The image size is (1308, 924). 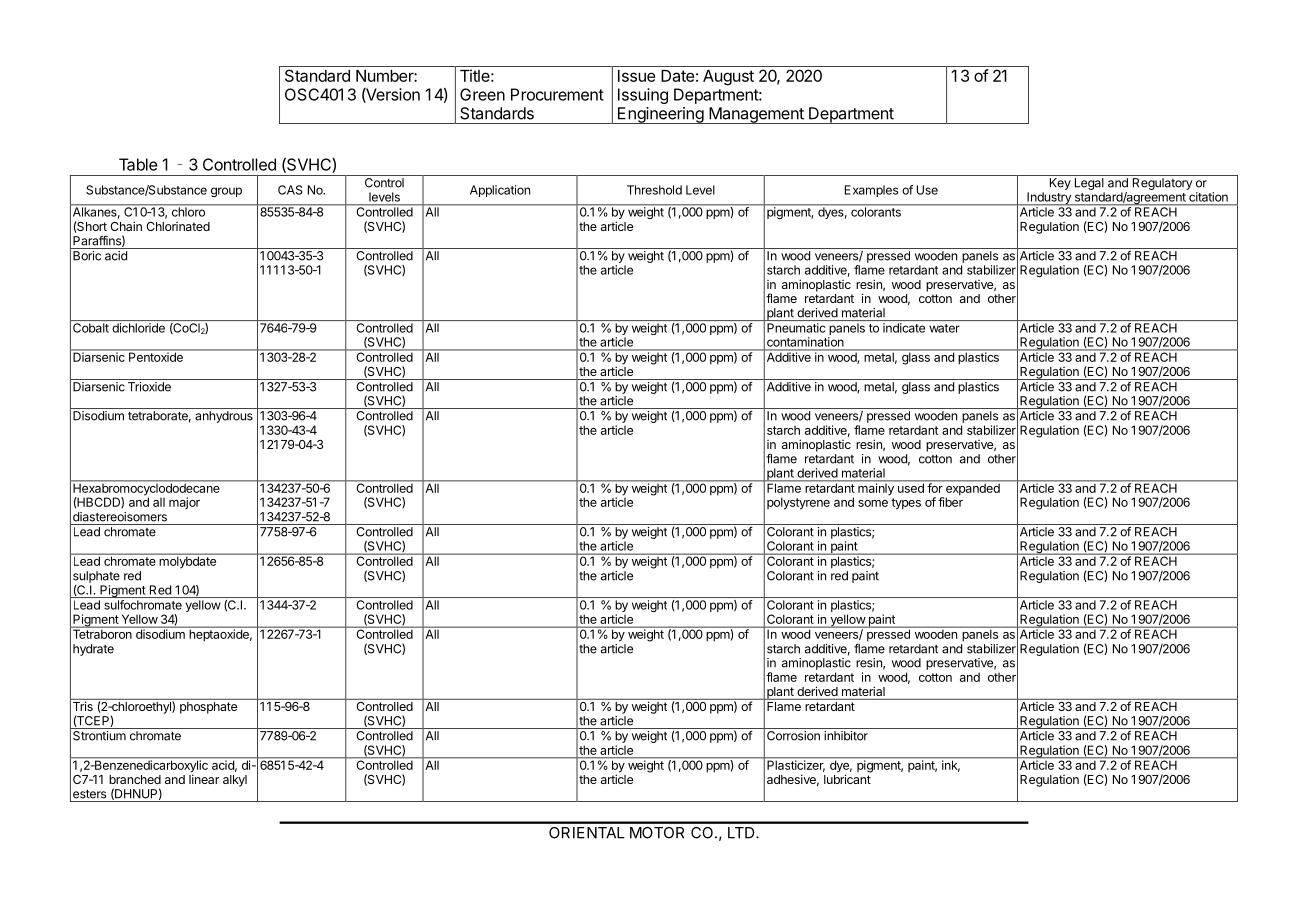 What do you see at coordinates (557, 94) in the page?
I see `Procurement` at bounding box center [557, 94].
